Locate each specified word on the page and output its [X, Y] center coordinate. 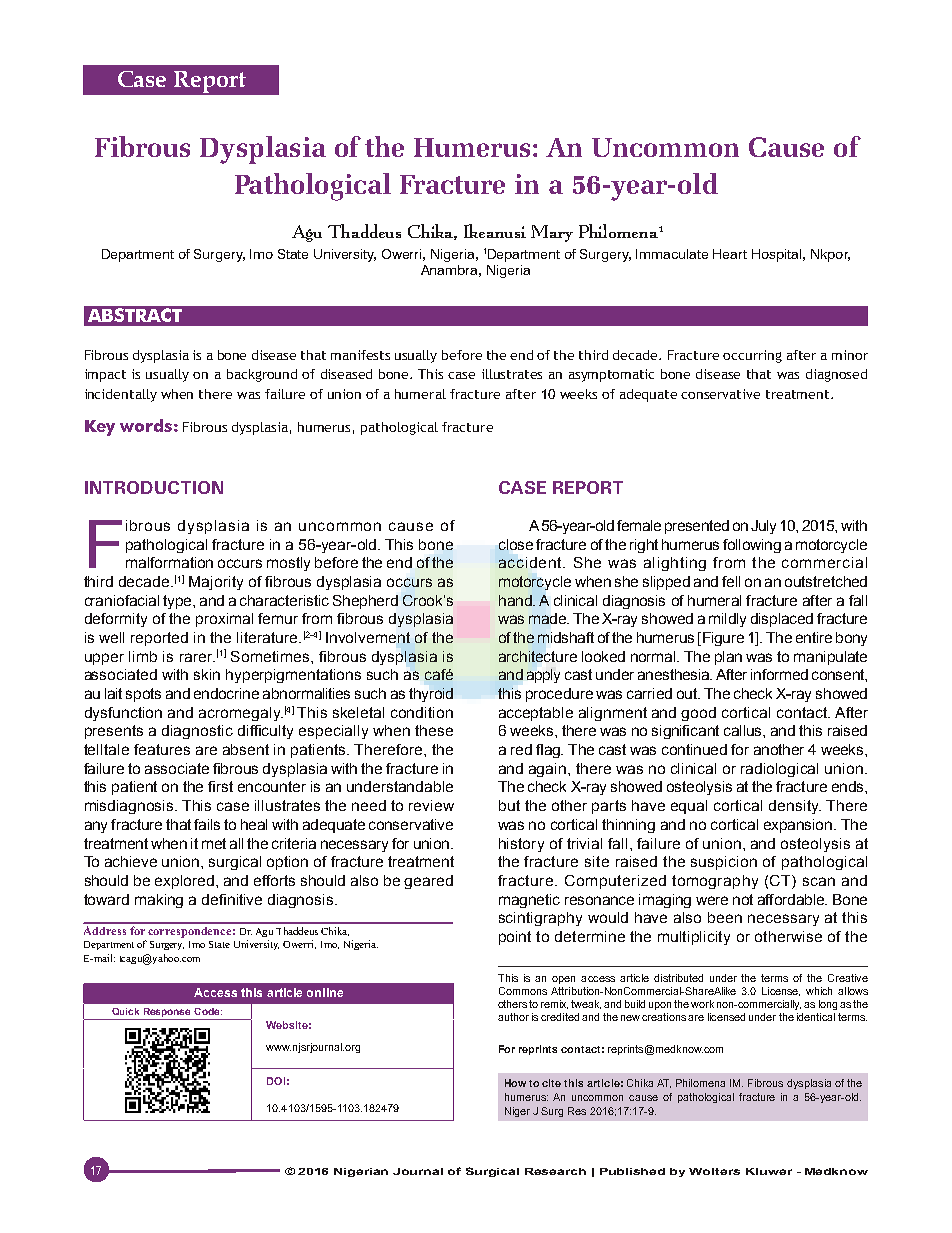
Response [167, 1014]
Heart [730, 254]
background [262, 375]
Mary [552, 233]
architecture [538, 656]
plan [728, 658]
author [513, 1017]
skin [207, 674]
